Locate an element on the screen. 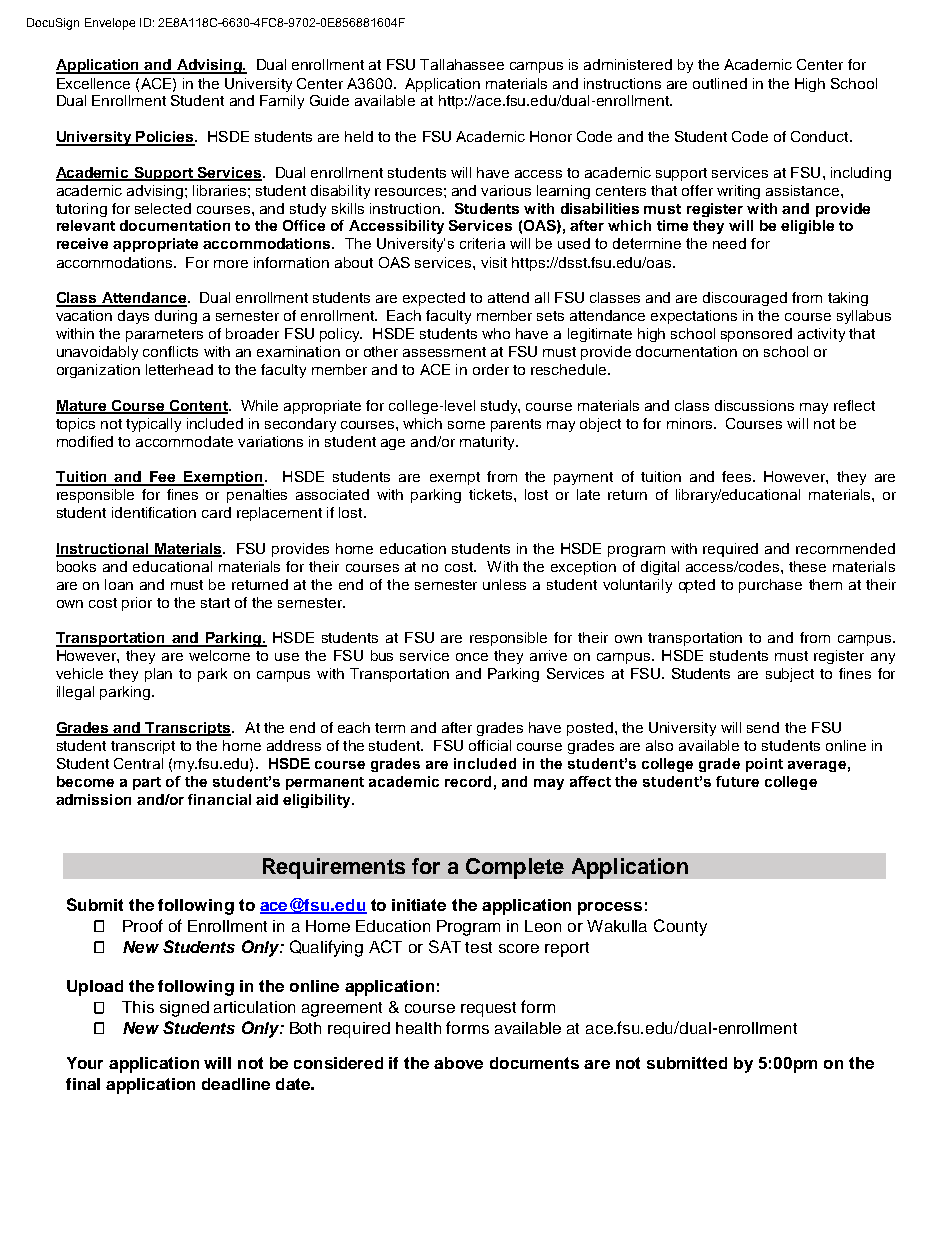 Image resolution: width=952 pixels, height=1233 pixels. plan is located at coordinates (158, 675).
